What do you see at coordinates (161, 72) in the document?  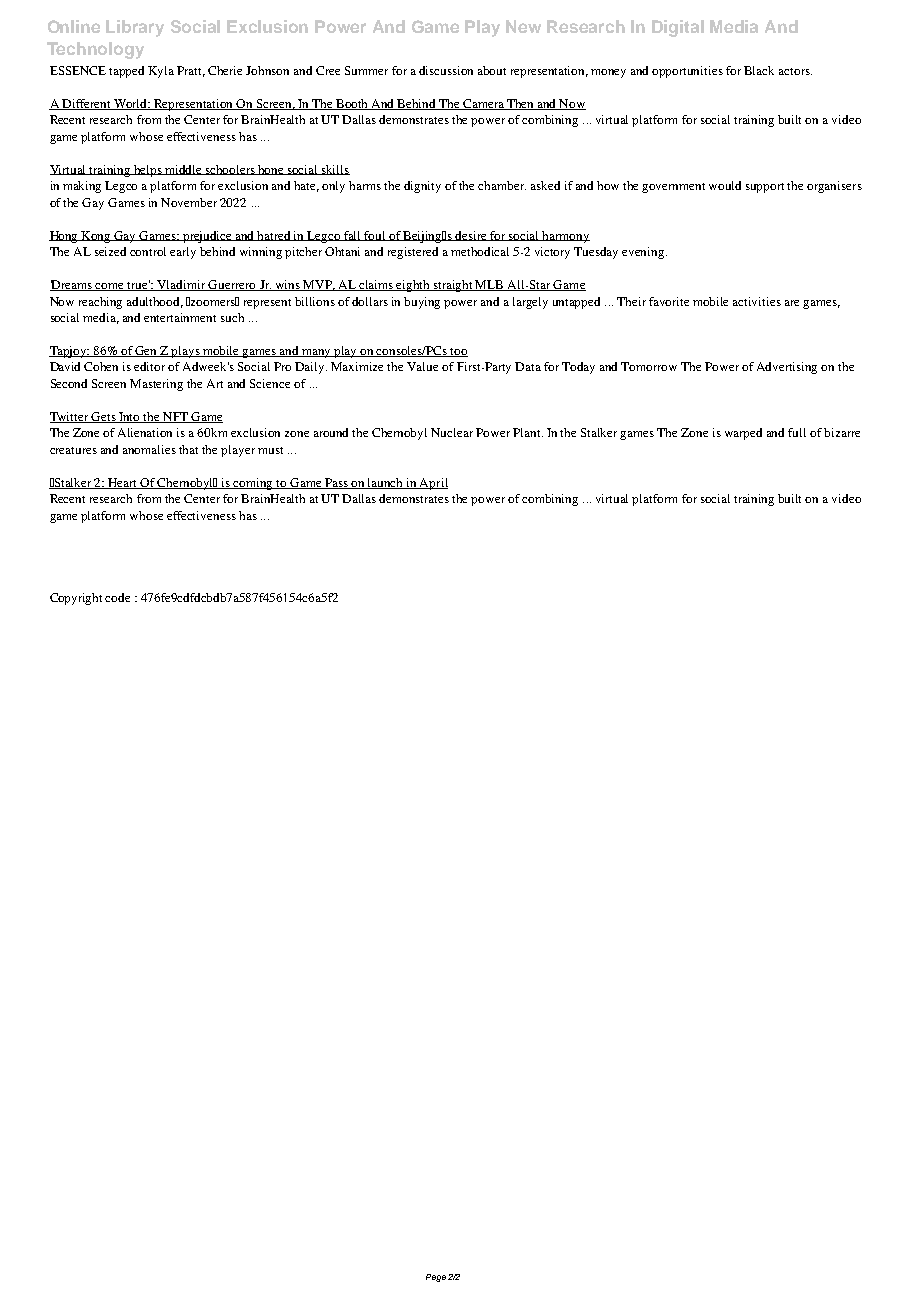 I see `Kyla` at bounding box center [161, 72].
